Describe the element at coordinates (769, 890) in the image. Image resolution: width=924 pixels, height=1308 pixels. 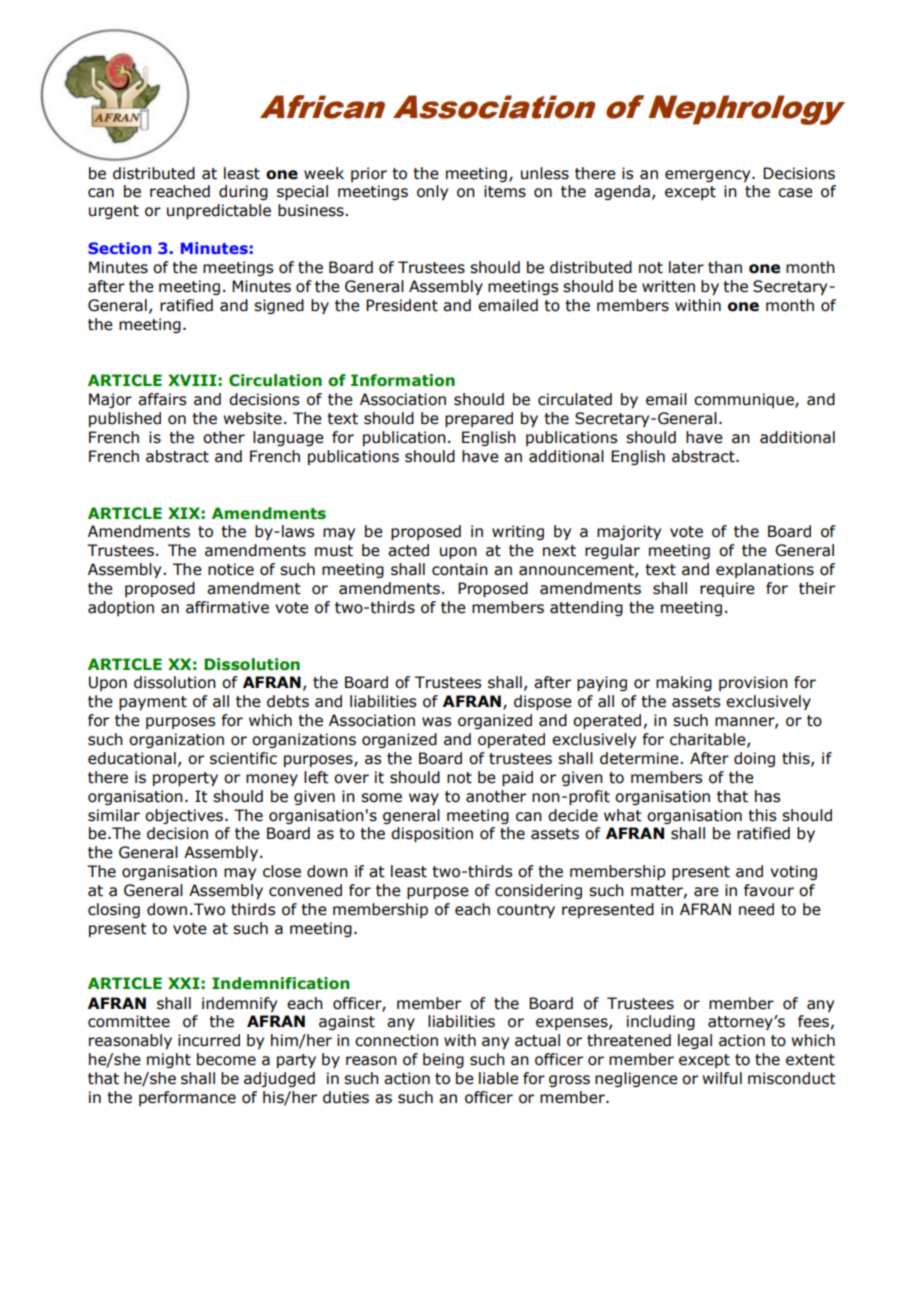
I see `favour` at that location.
